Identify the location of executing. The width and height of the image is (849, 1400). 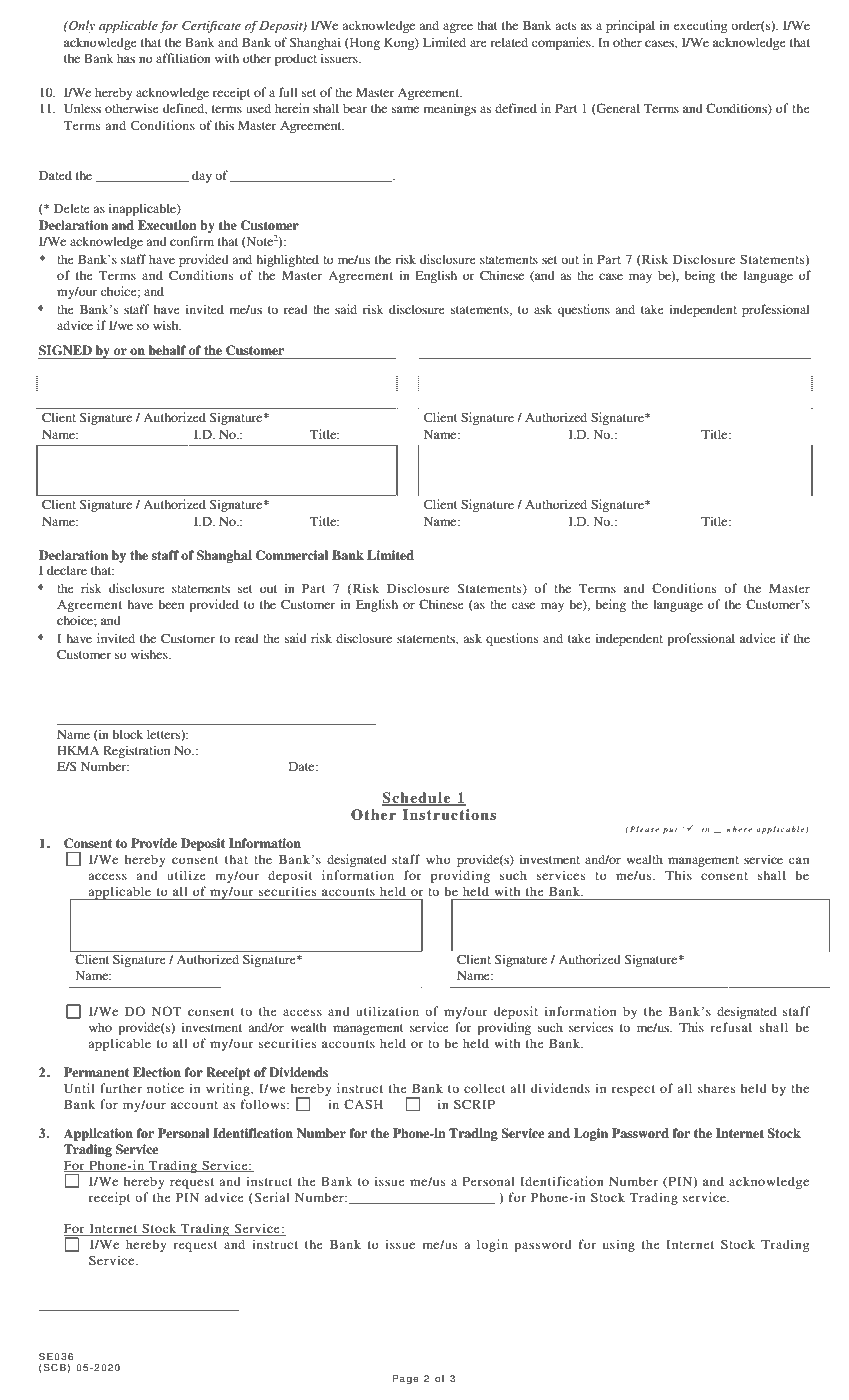
(700, 26).
